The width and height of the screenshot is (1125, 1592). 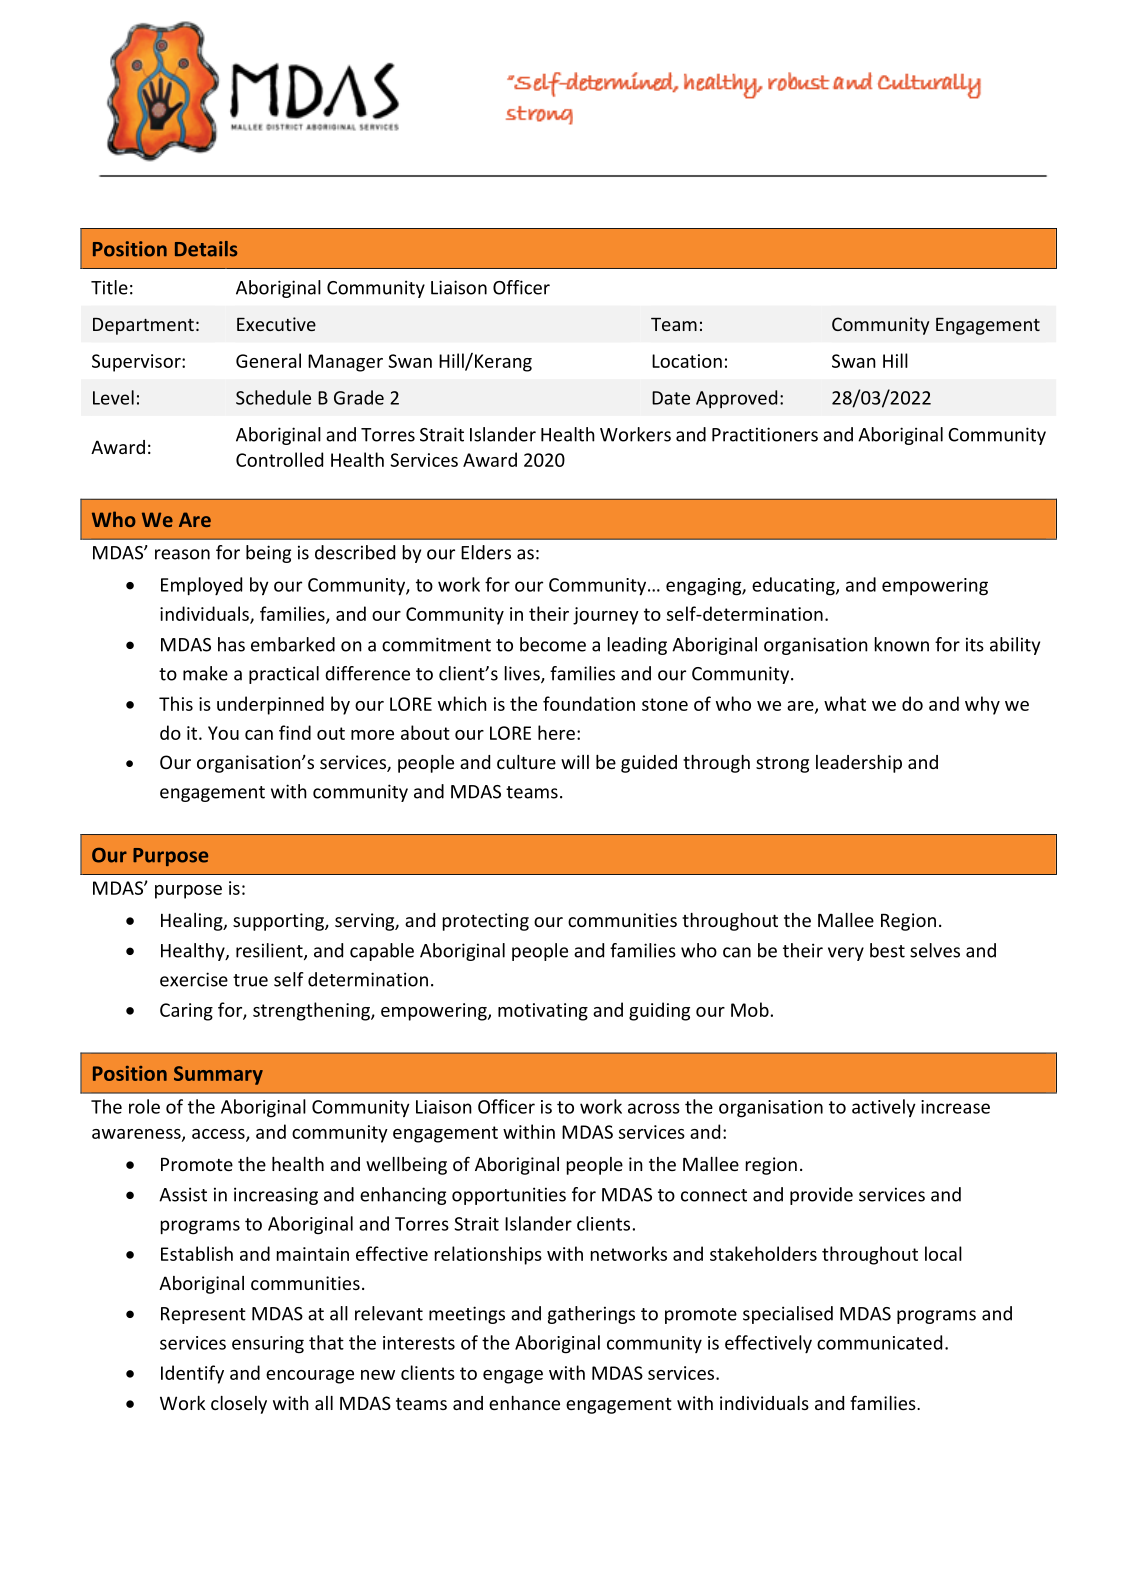 I want to click on enhance, so click(x=524, y=1403).
